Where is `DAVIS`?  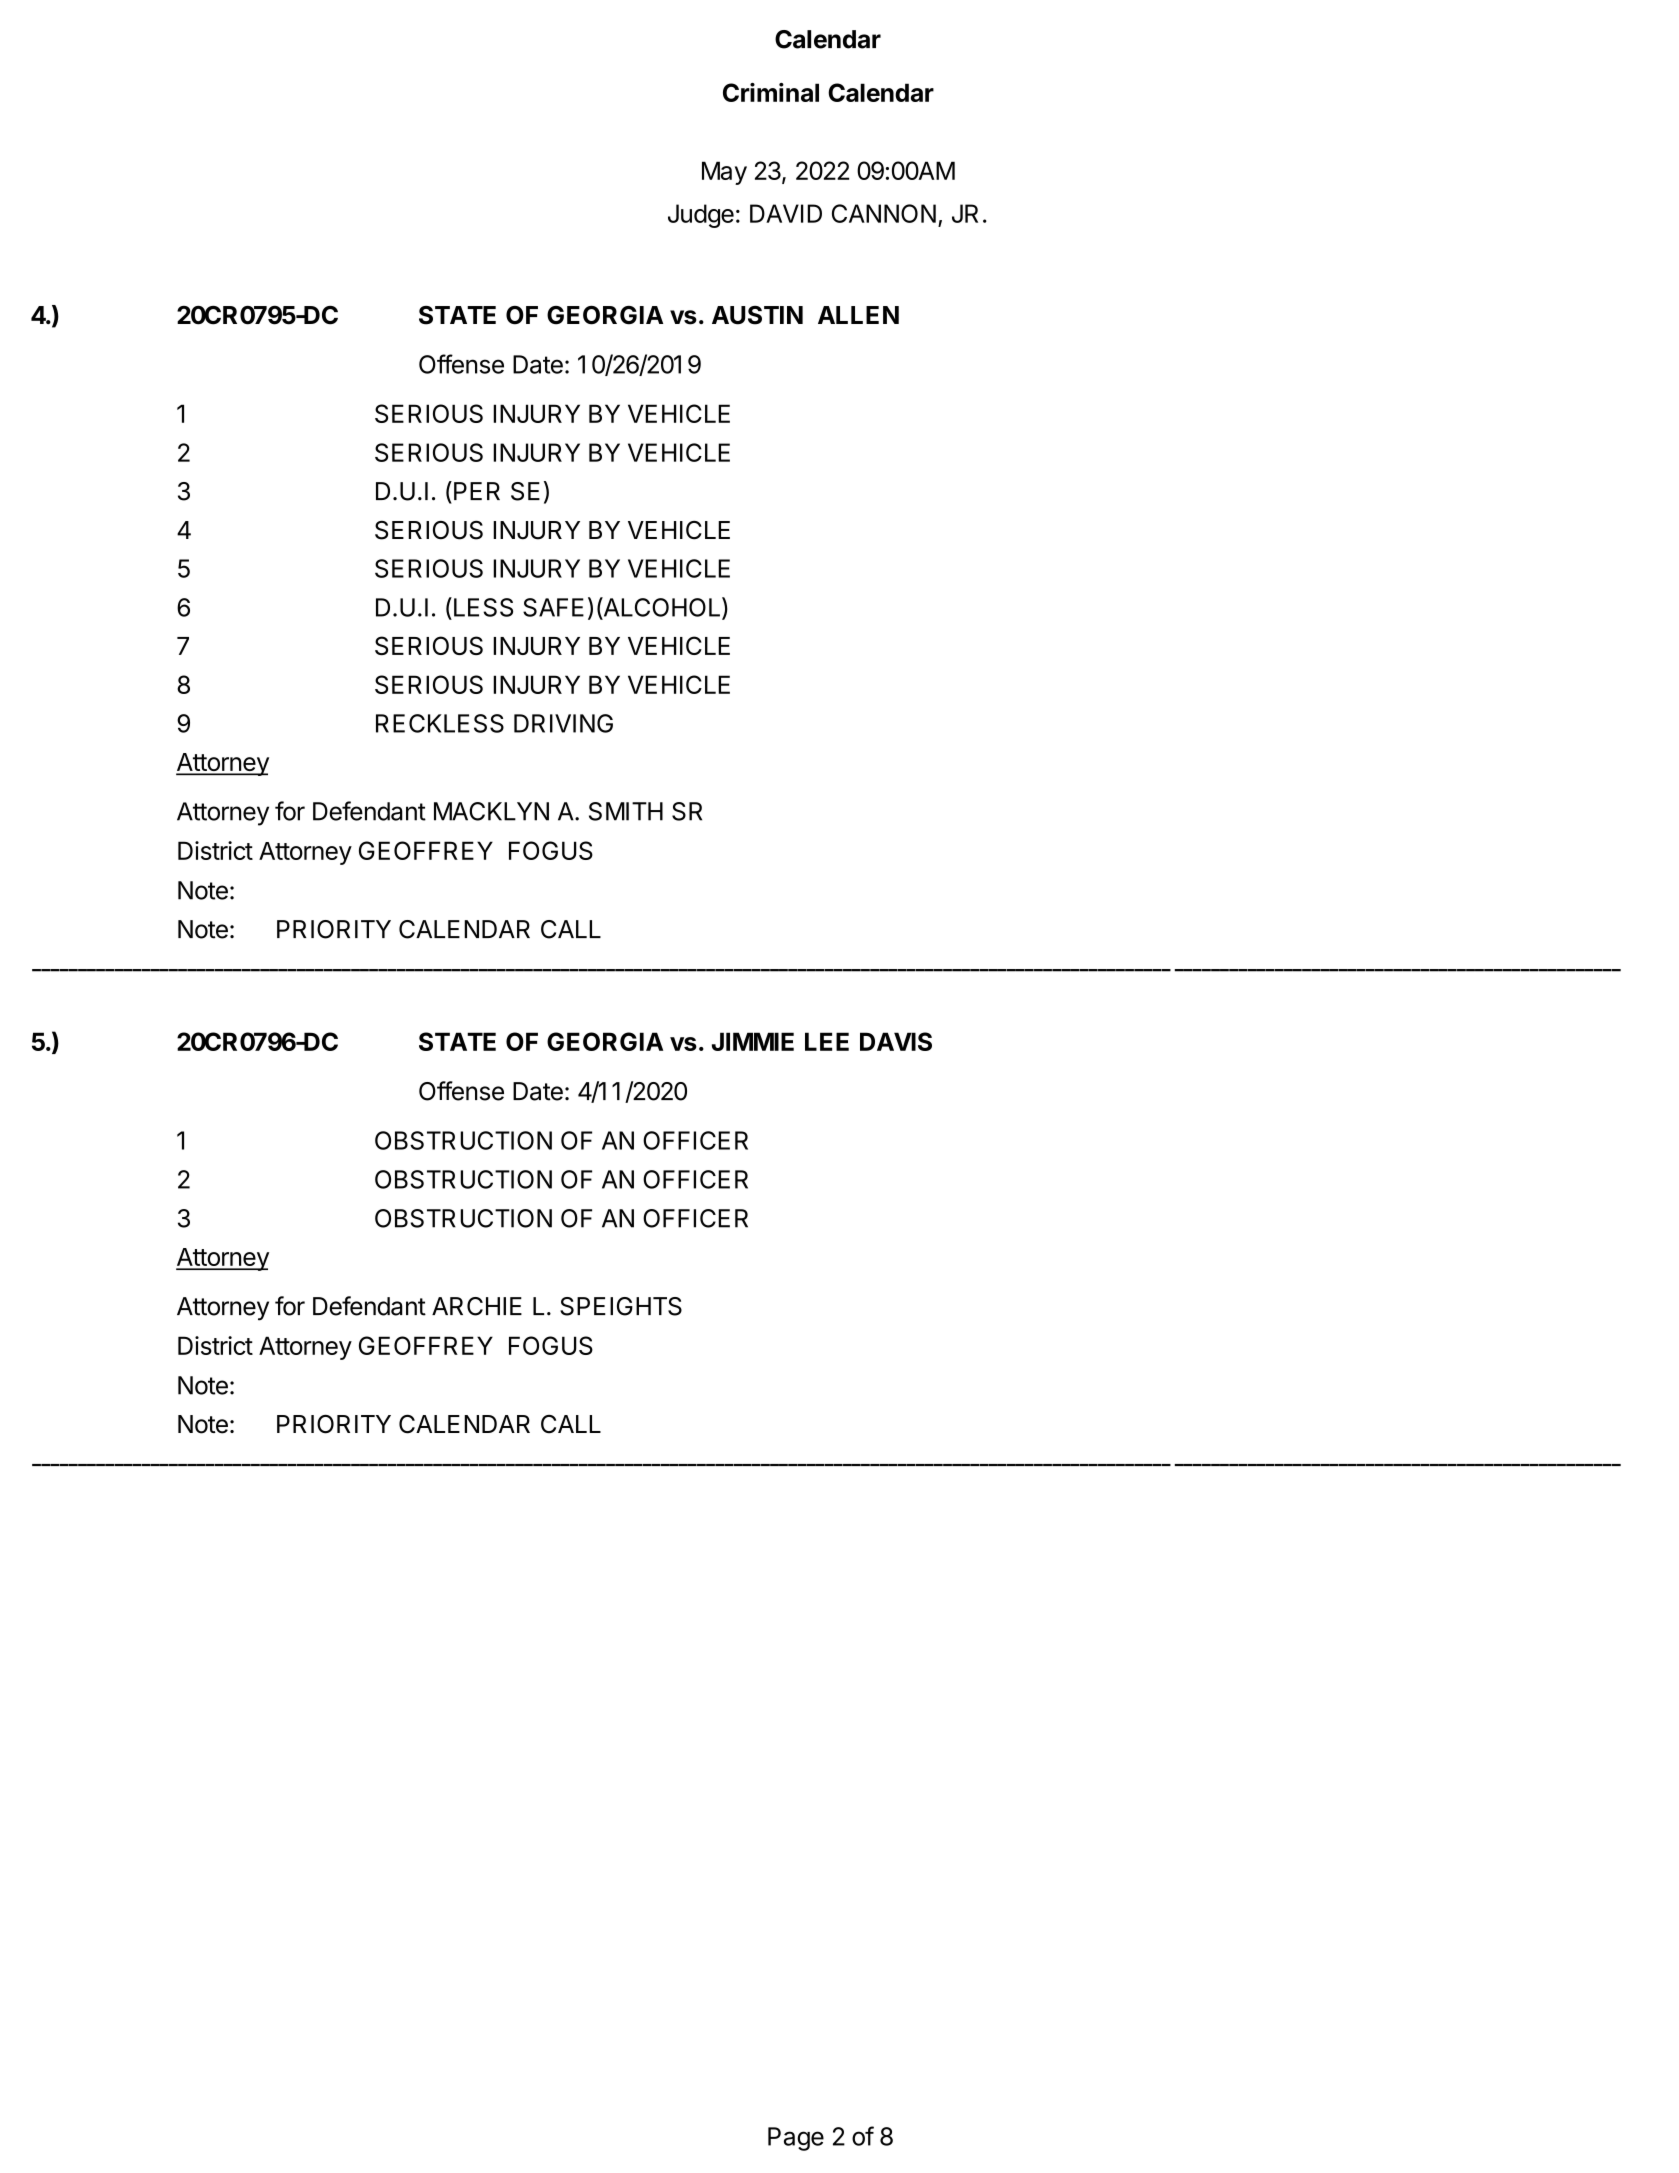 DAVIS is located at coordinates (896, 1041).
